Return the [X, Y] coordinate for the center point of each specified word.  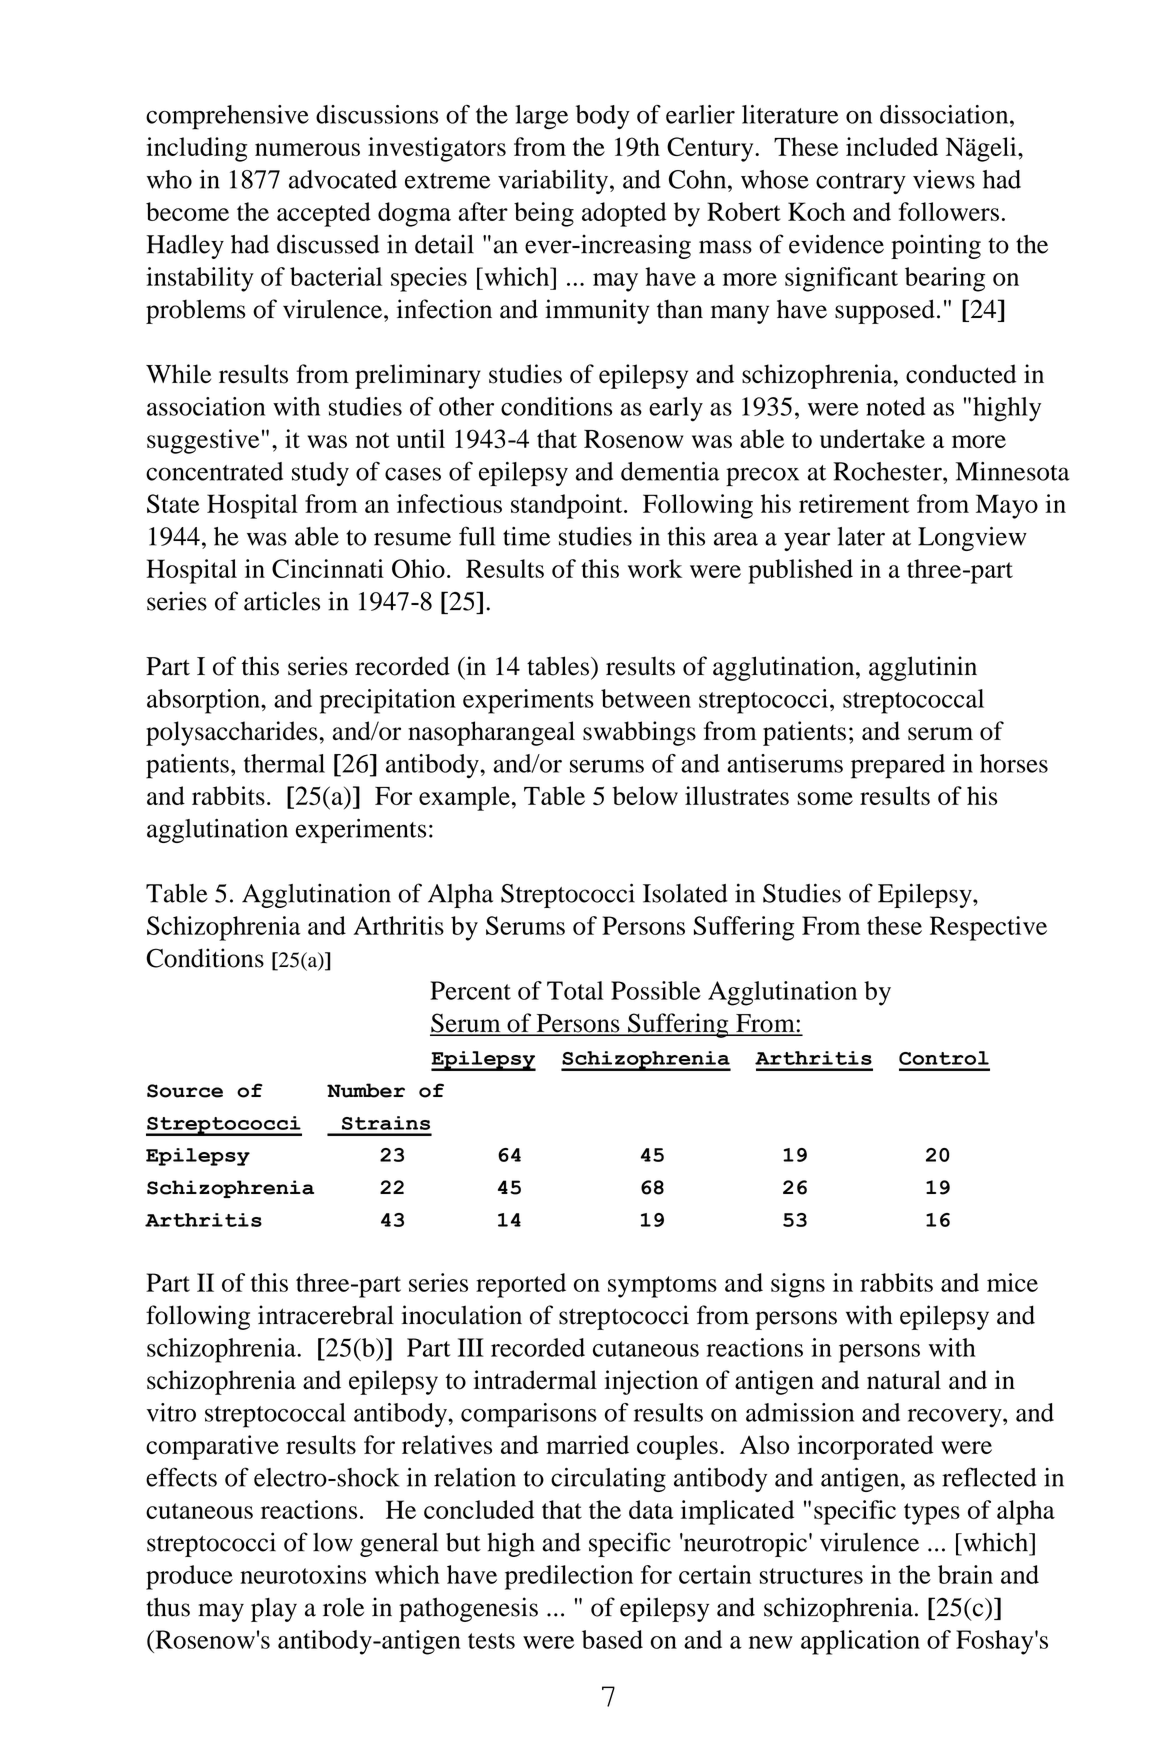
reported [521, 1285]
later [861, 536]
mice [1012, 1282]
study [320, 474]
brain [965, 1574]
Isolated [685, 893]
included [892, 146]
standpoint [568, 506]
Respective [988, 928]
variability [553, 182]
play [274, 1610]
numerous [307, 149]
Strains [386, 1123]
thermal [284, 763]
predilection [569, 1577]
